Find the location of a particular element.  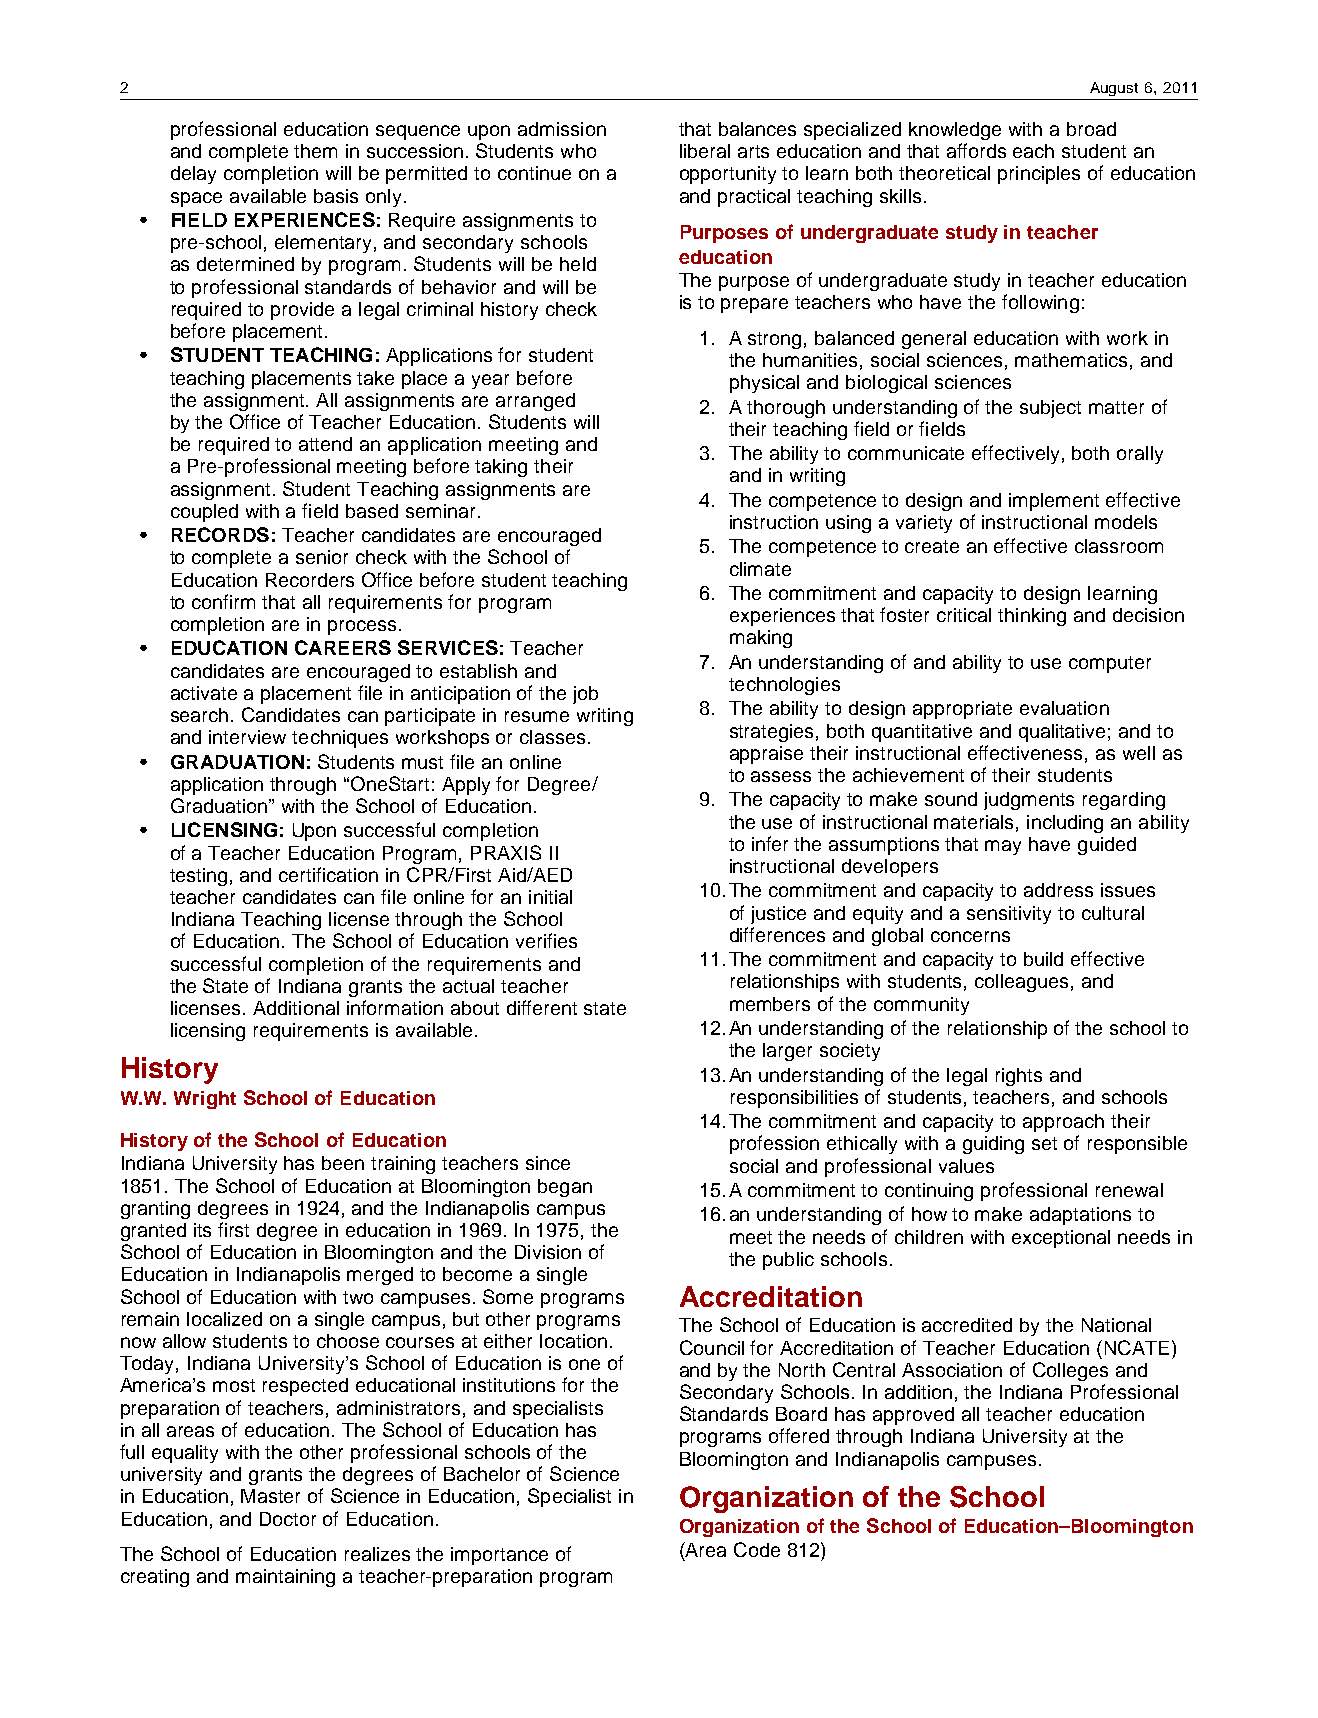

Doctor is located at coordinates (288, 1519).
